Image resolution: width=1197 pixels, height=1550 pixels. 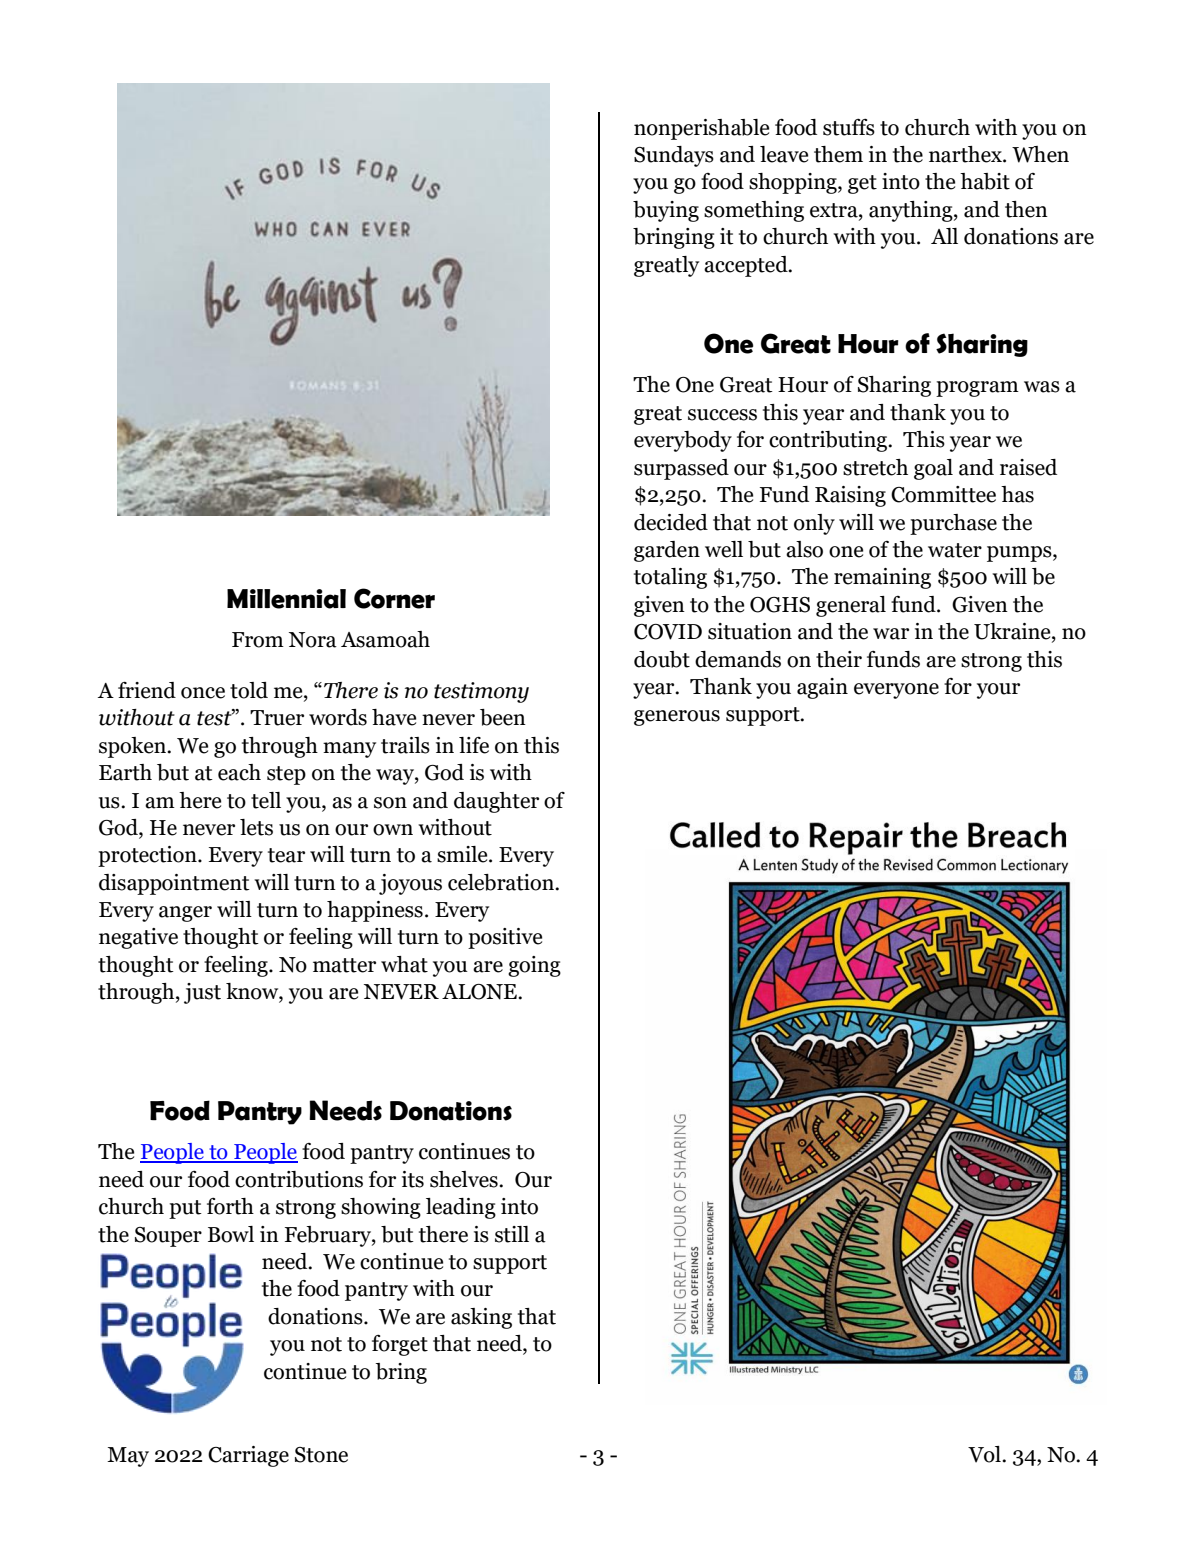 What do you see at coordinates (998, 691) in the document?
I see `your` at bounding box center [998, 691].
